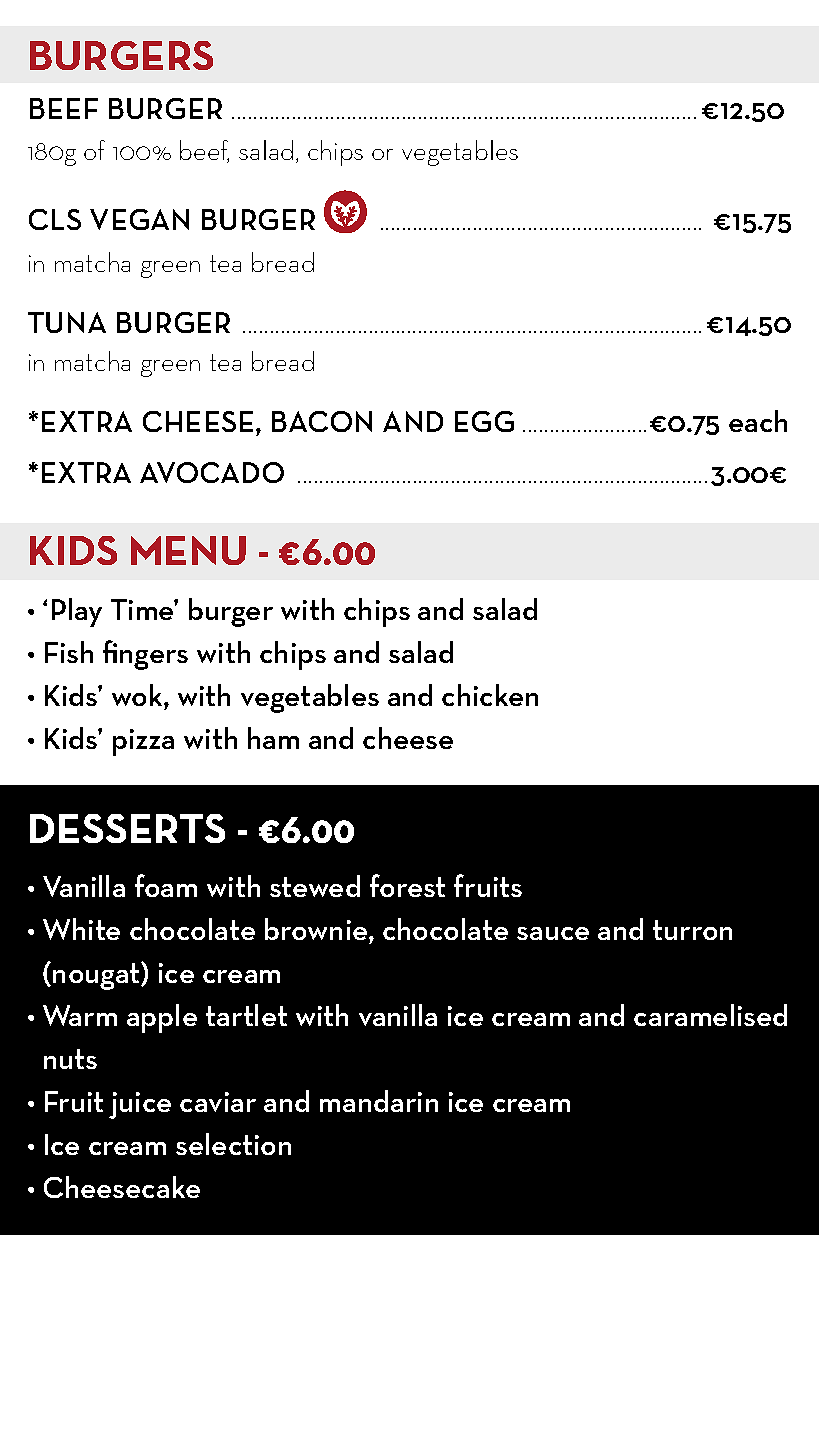 This screenshot has width=819, height=1456. Describe the element at coordinates (166, 885) in the screenshot. I see `foam` at that location.
